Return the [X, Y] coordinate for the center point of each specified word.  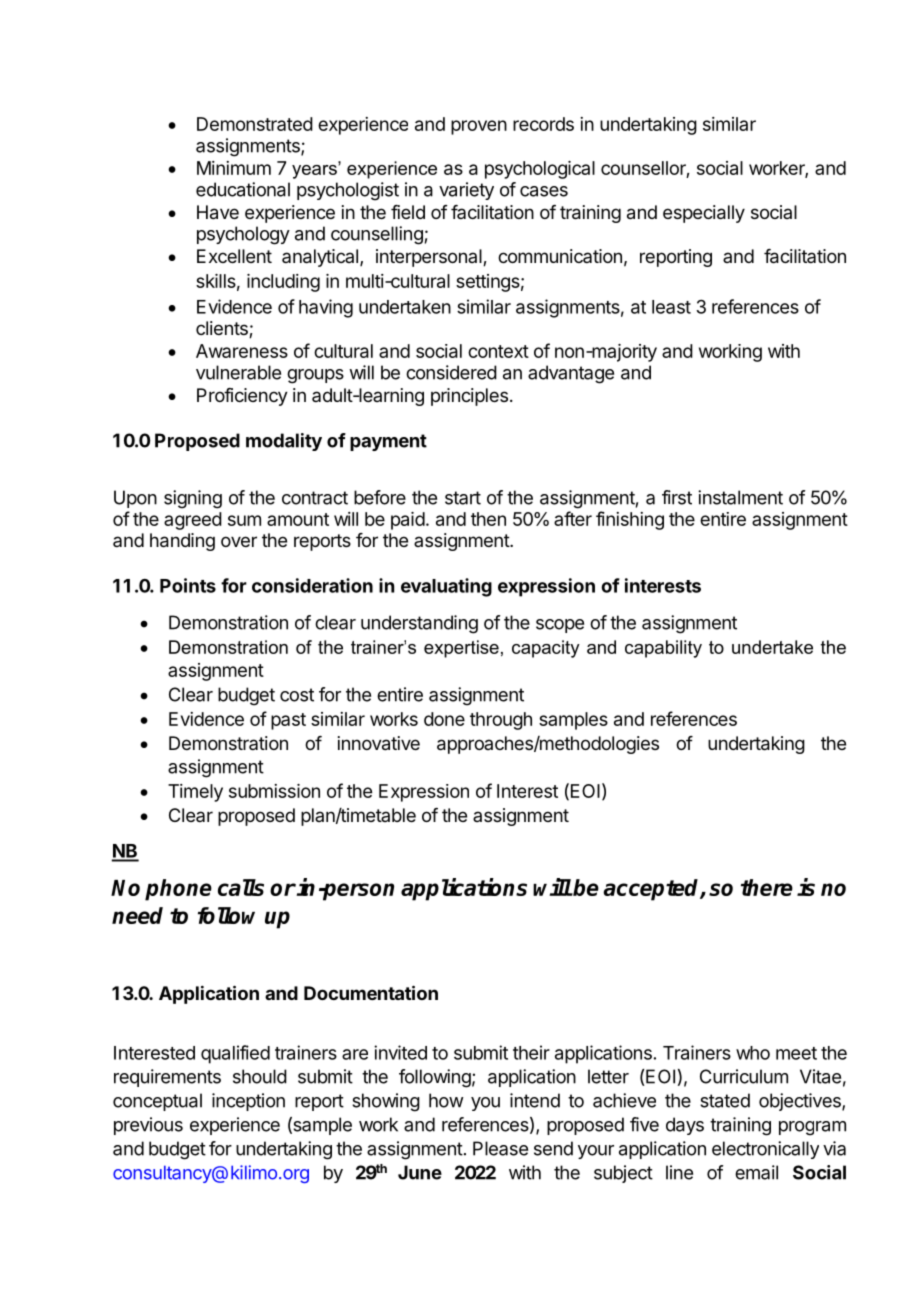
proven [479, 127]
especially [704, 214]
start [463, 498]
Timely [195, 793]
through [501, 721]
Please [500, 1148]
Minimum [234, 168]
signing [193, 499]
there [767, 887]
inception [248, 1102]
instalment [740, 497]
